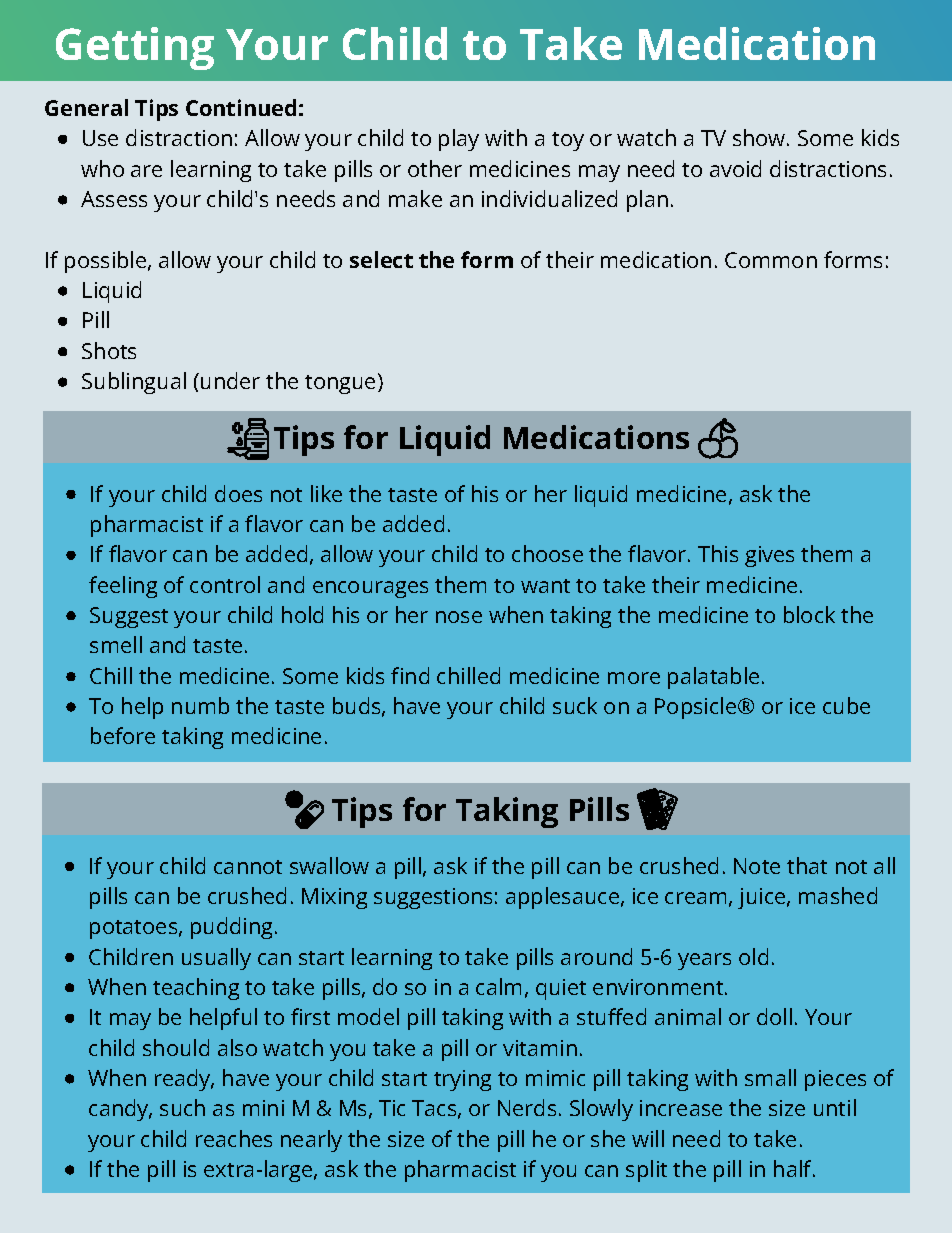  I want to click on Nerds, so click(527, 1107).
